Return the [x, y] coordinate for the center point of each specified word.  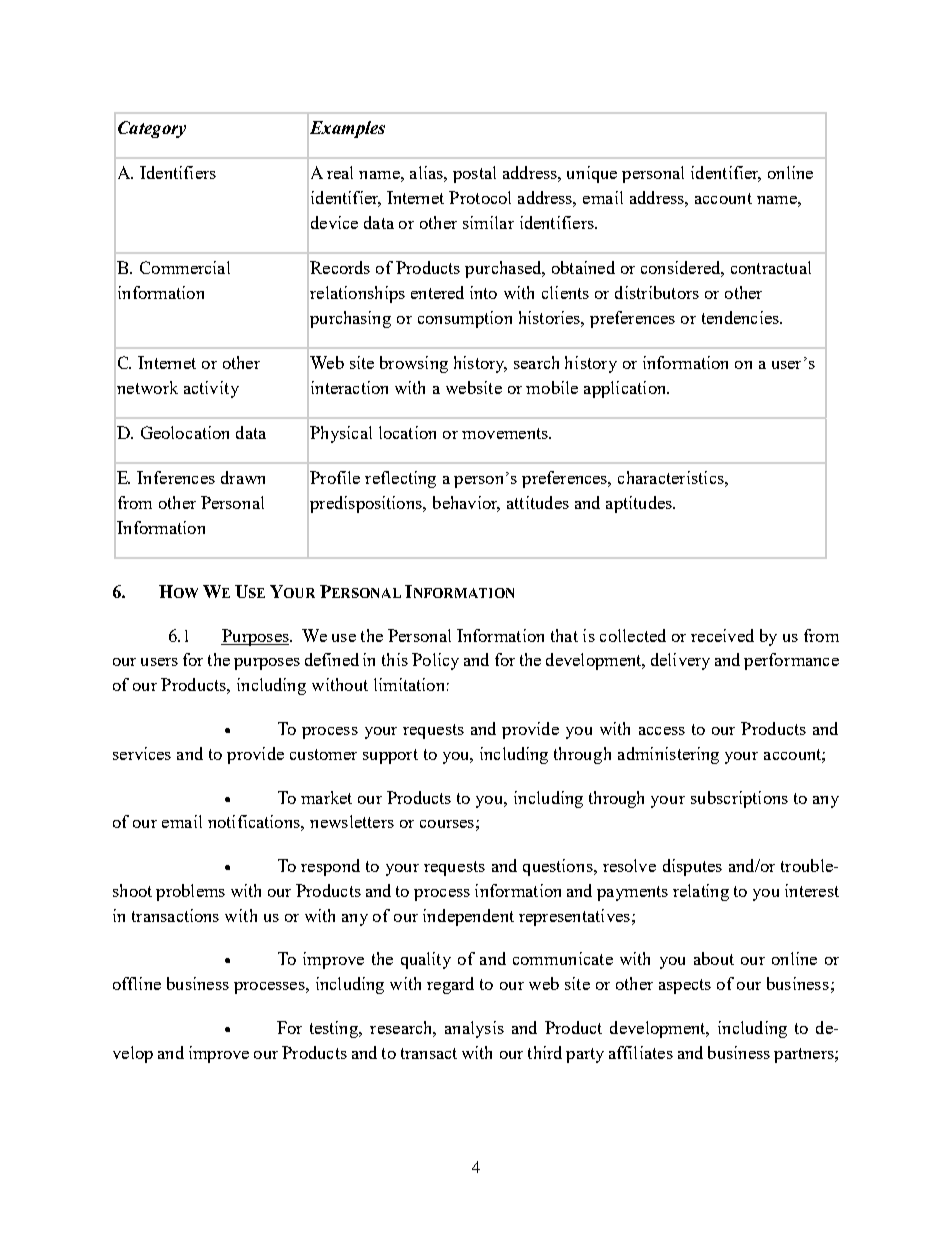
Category [152, 129]
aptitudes [640, 504]
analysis [474, 1029]
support [390, 756]
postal [474, 174]
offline [137, 983]
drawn [243, 477]
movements [506, 433]
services [142, 753]
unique [592, 174]
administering [668, 755]
